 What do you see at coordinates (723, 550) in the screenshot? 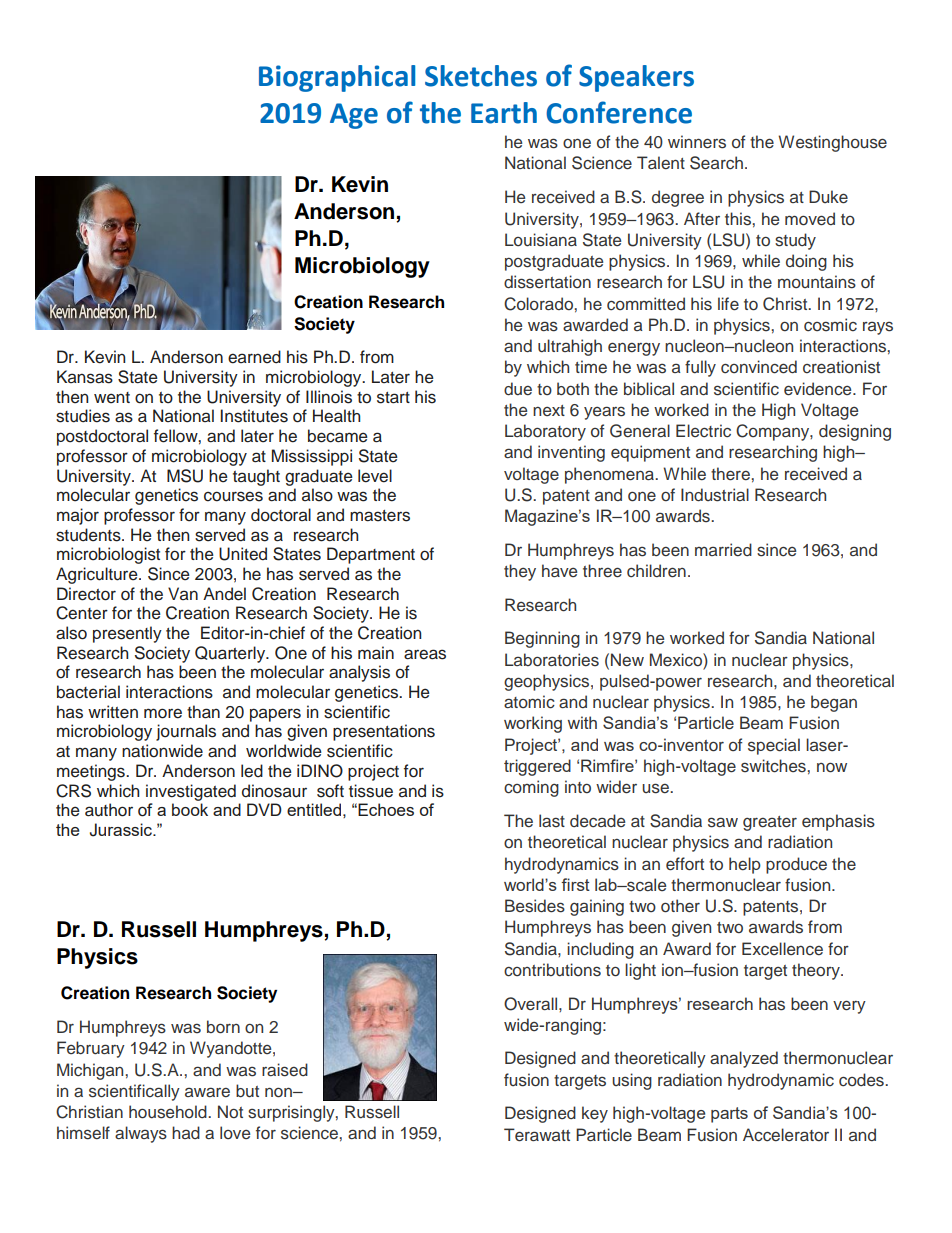
I see `married` at bounding box center [723, 550].
